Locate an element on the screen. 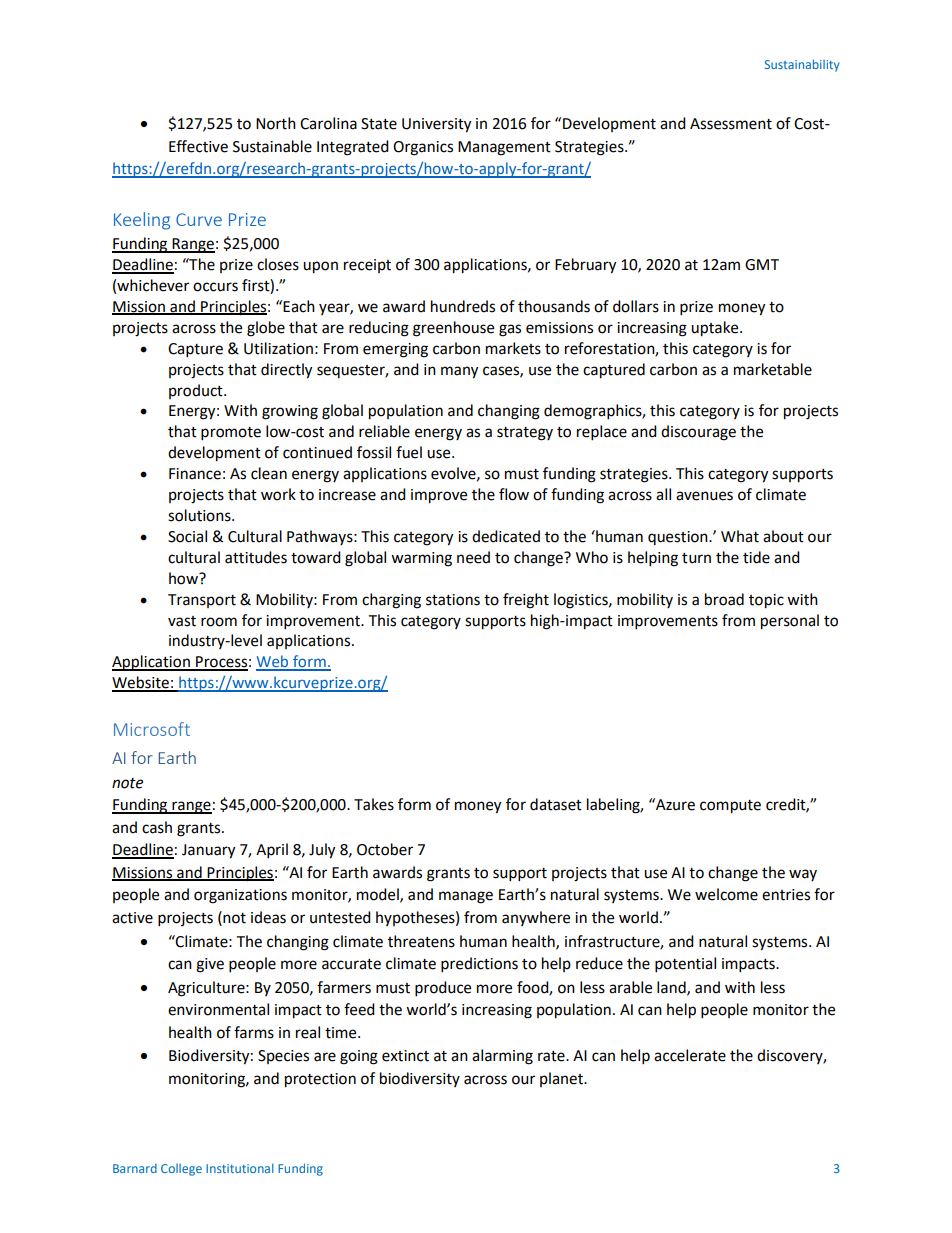 Image resolution: width=952 pixels, height=1233 pixels. College is located at coordinates (181, 1170).
